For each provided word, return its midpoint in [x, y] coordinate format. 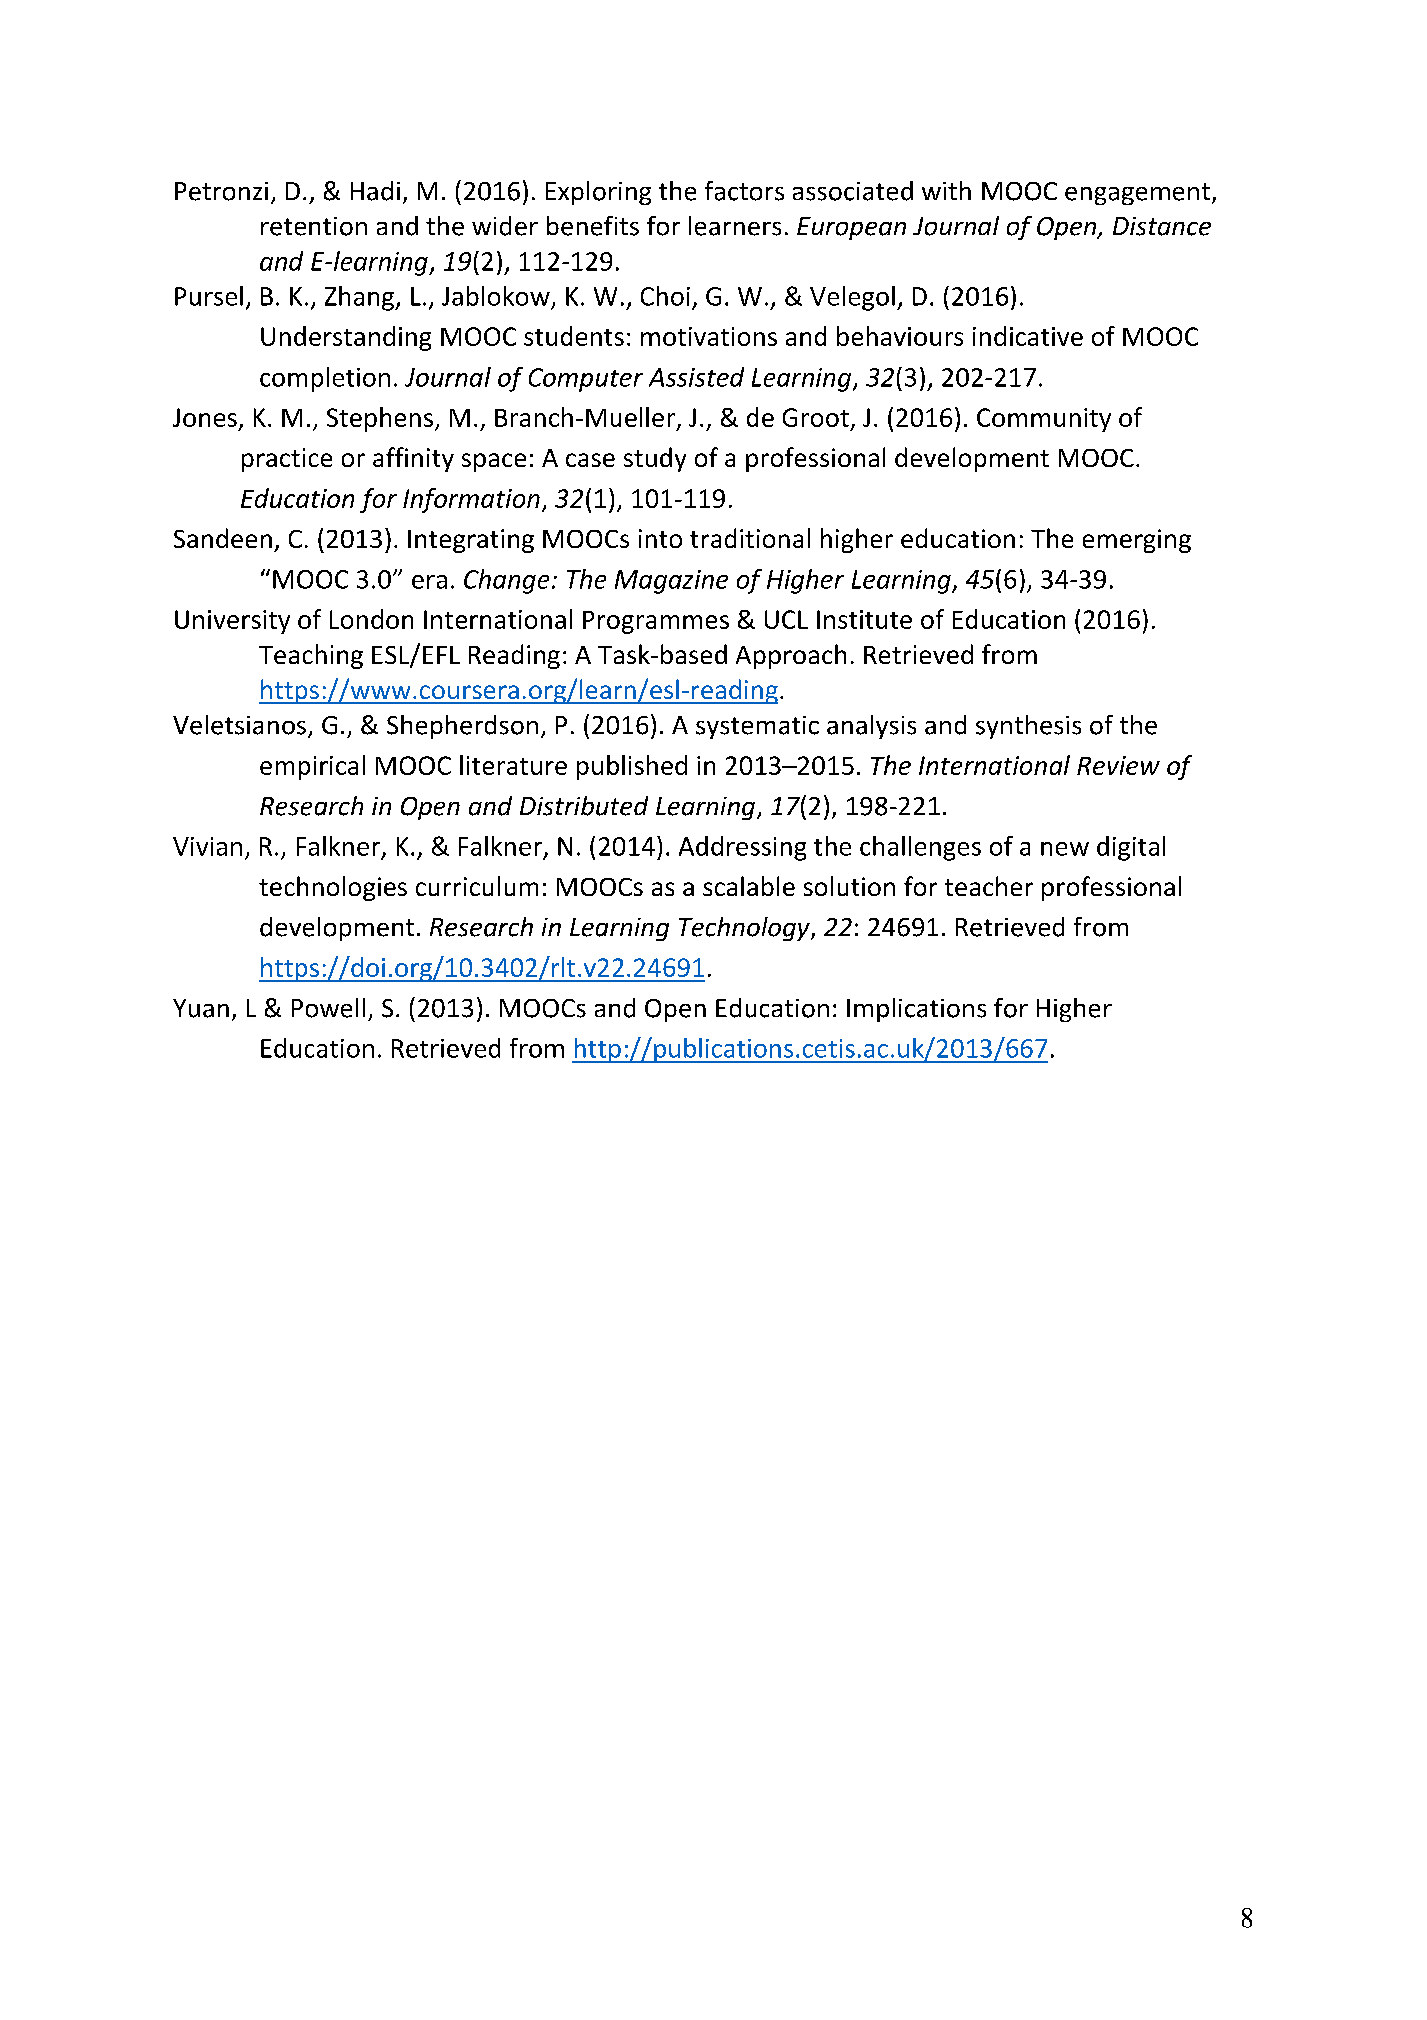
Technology [745, 929]
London [371, 619]
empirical [312, 767]
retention [314, 226]
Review [1118, 765]
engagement [1137, 194]
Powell [328, 1008]
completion [325, 379]
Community [1044, 420]
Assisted [696, 377]
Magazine [671, 582]
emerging [1137, 541]
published [632, 767]
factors [744, 191]
